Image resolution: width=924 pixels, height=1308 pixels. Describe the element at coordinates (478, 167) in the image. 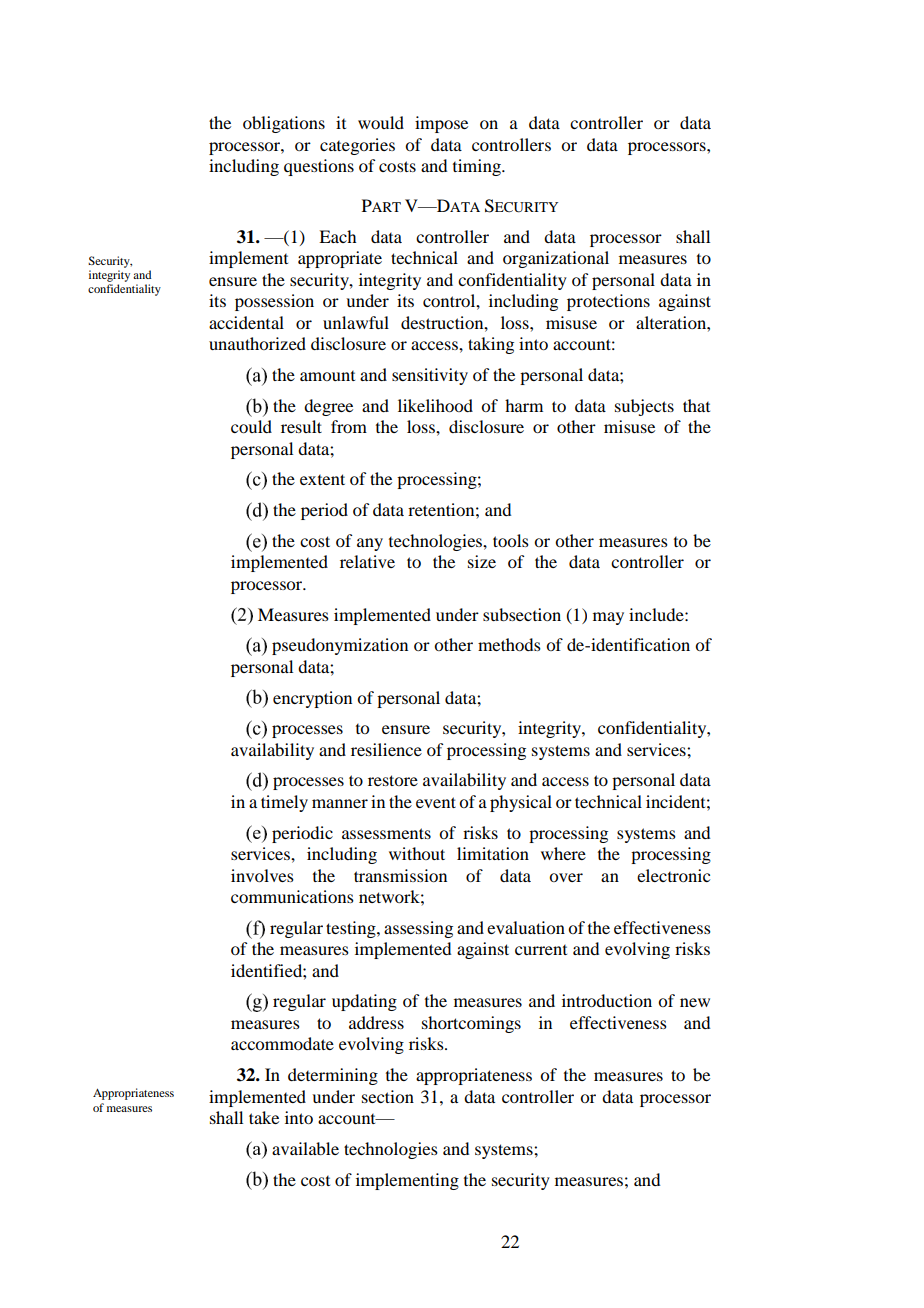

I see `timing` at that location.
